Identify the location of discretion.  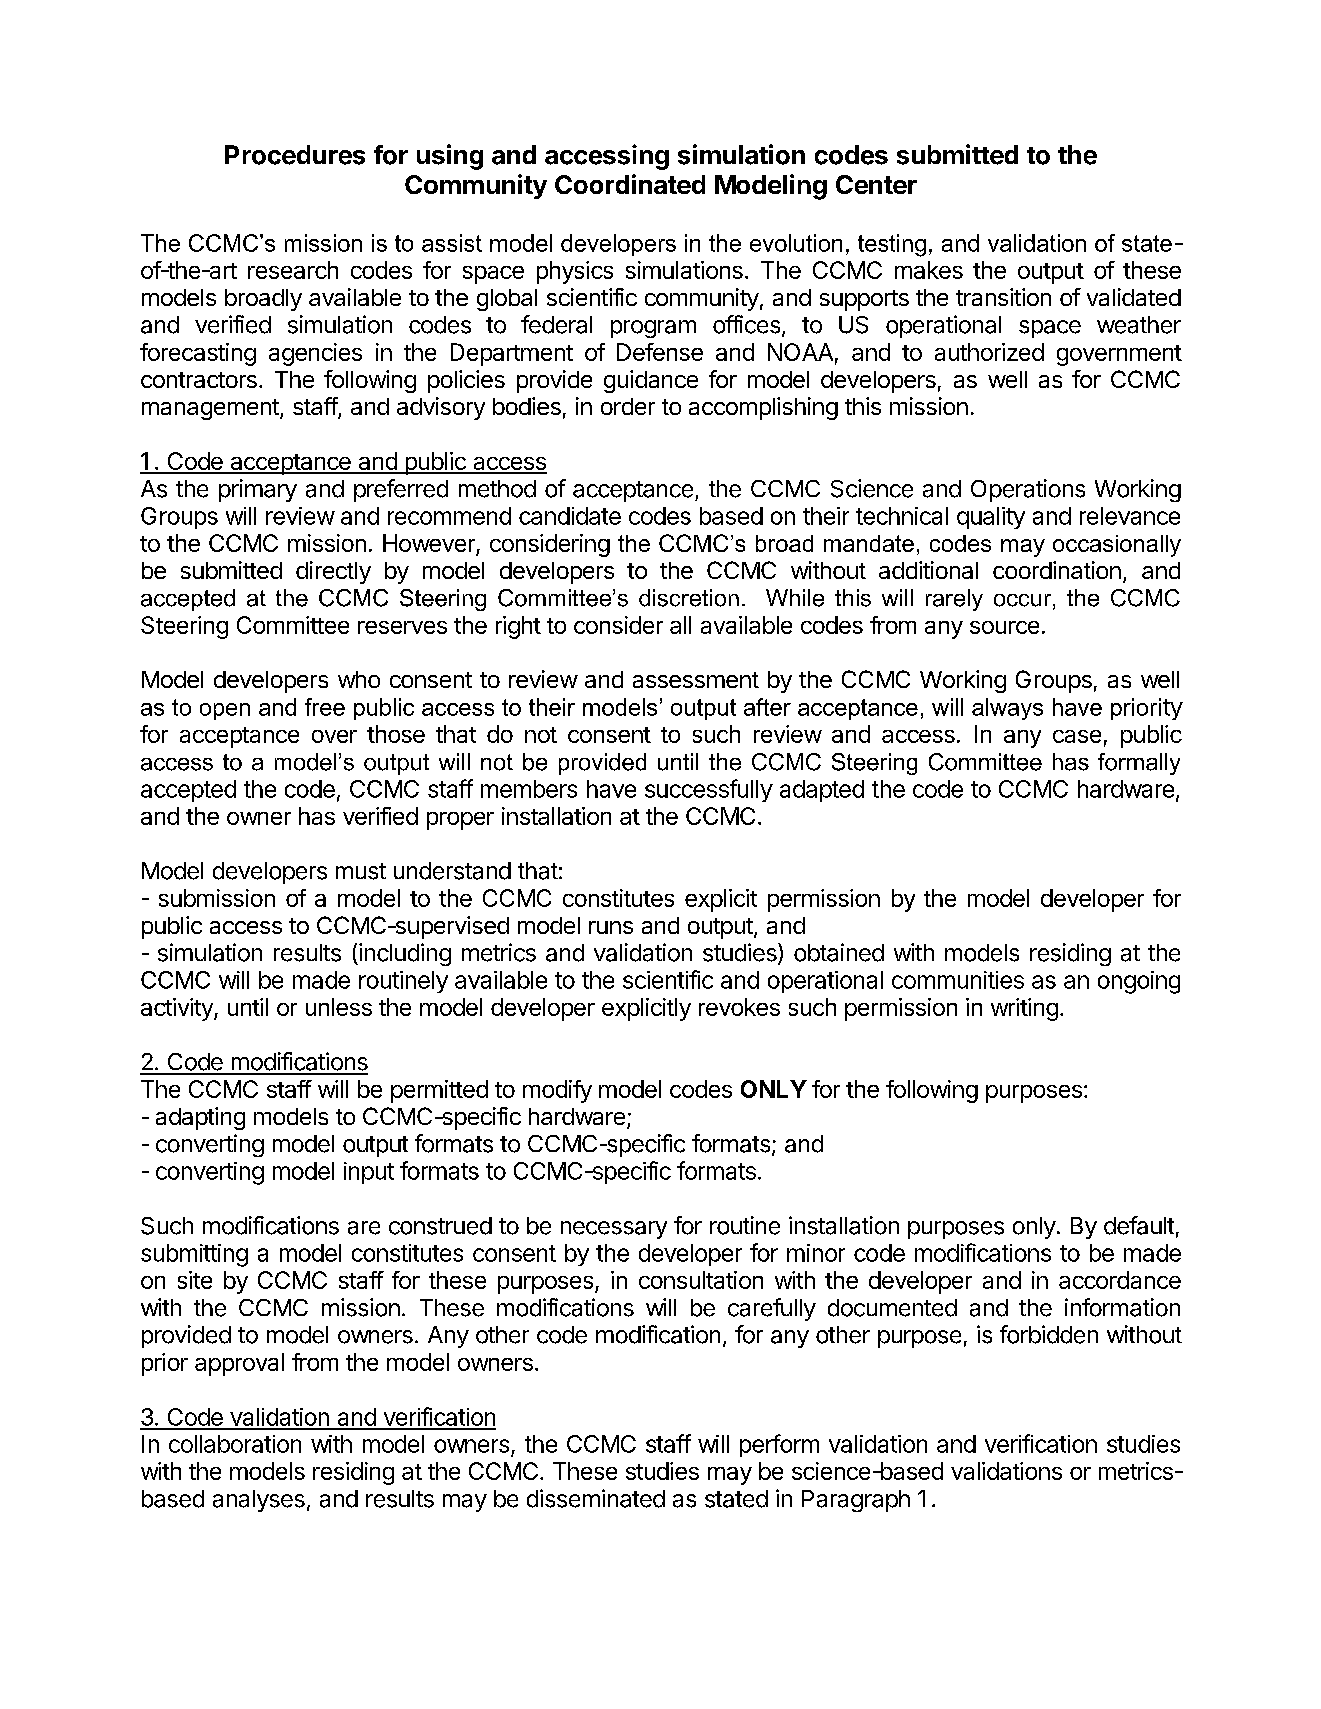
(689, 598).
